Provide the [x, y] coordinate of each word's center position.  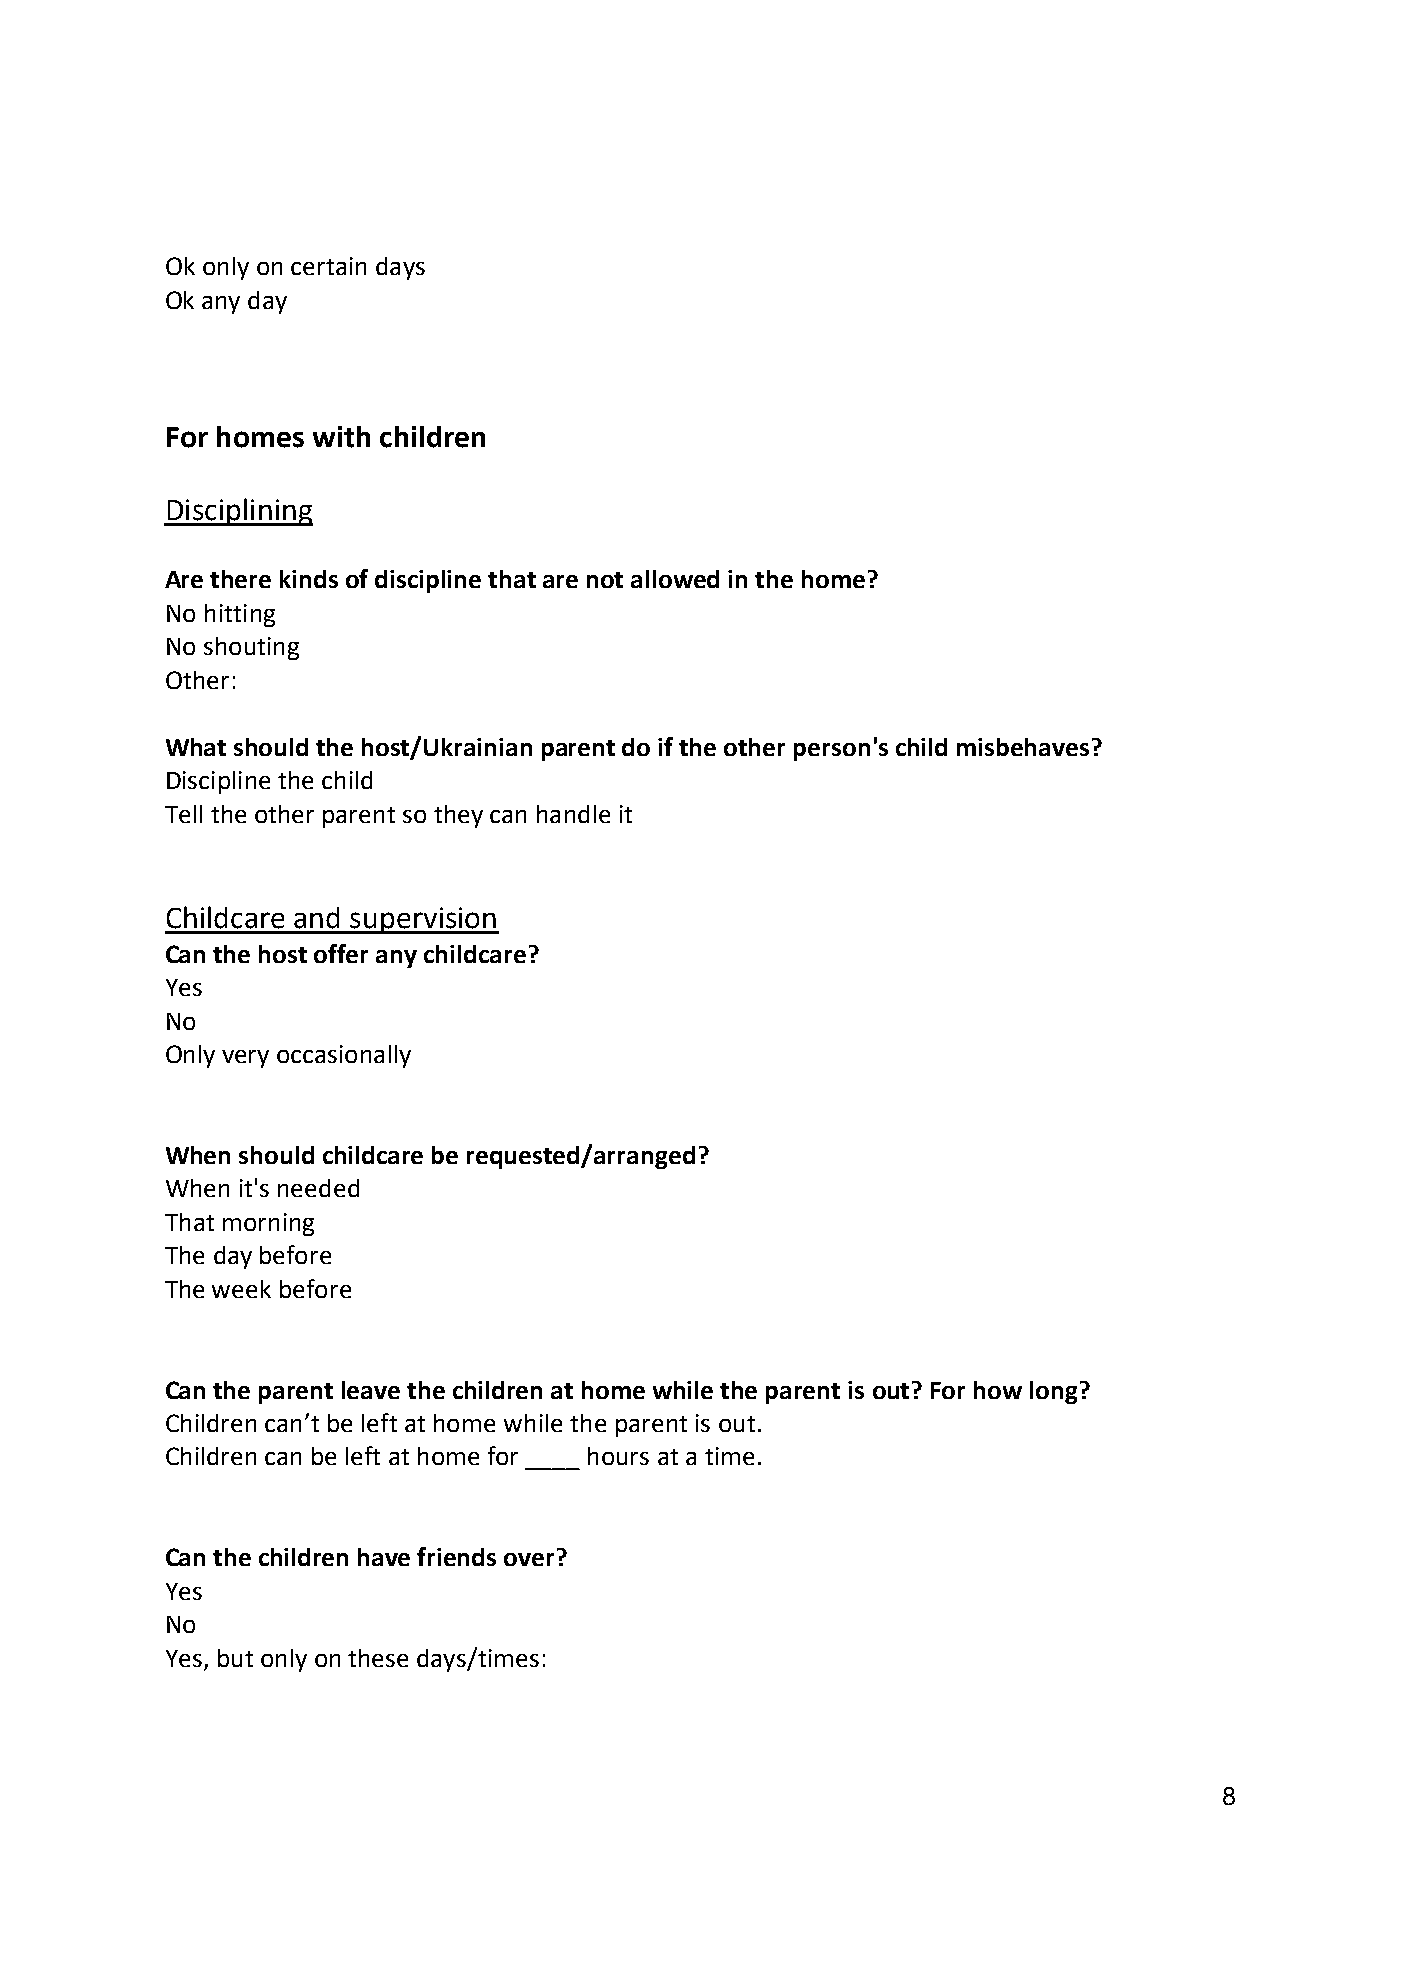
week [241, 1289]
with [341, 437]
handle [573, 814]
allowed [675, 579]
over [531, 1558]
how [998, 1390]
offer [341, 953]
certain [328, 266]
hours [618, 1456]
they [458, 816]
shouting [251, 648]
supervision [424, 920]
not [605, 580]
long [1053, 1392]
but [235, 1658]
